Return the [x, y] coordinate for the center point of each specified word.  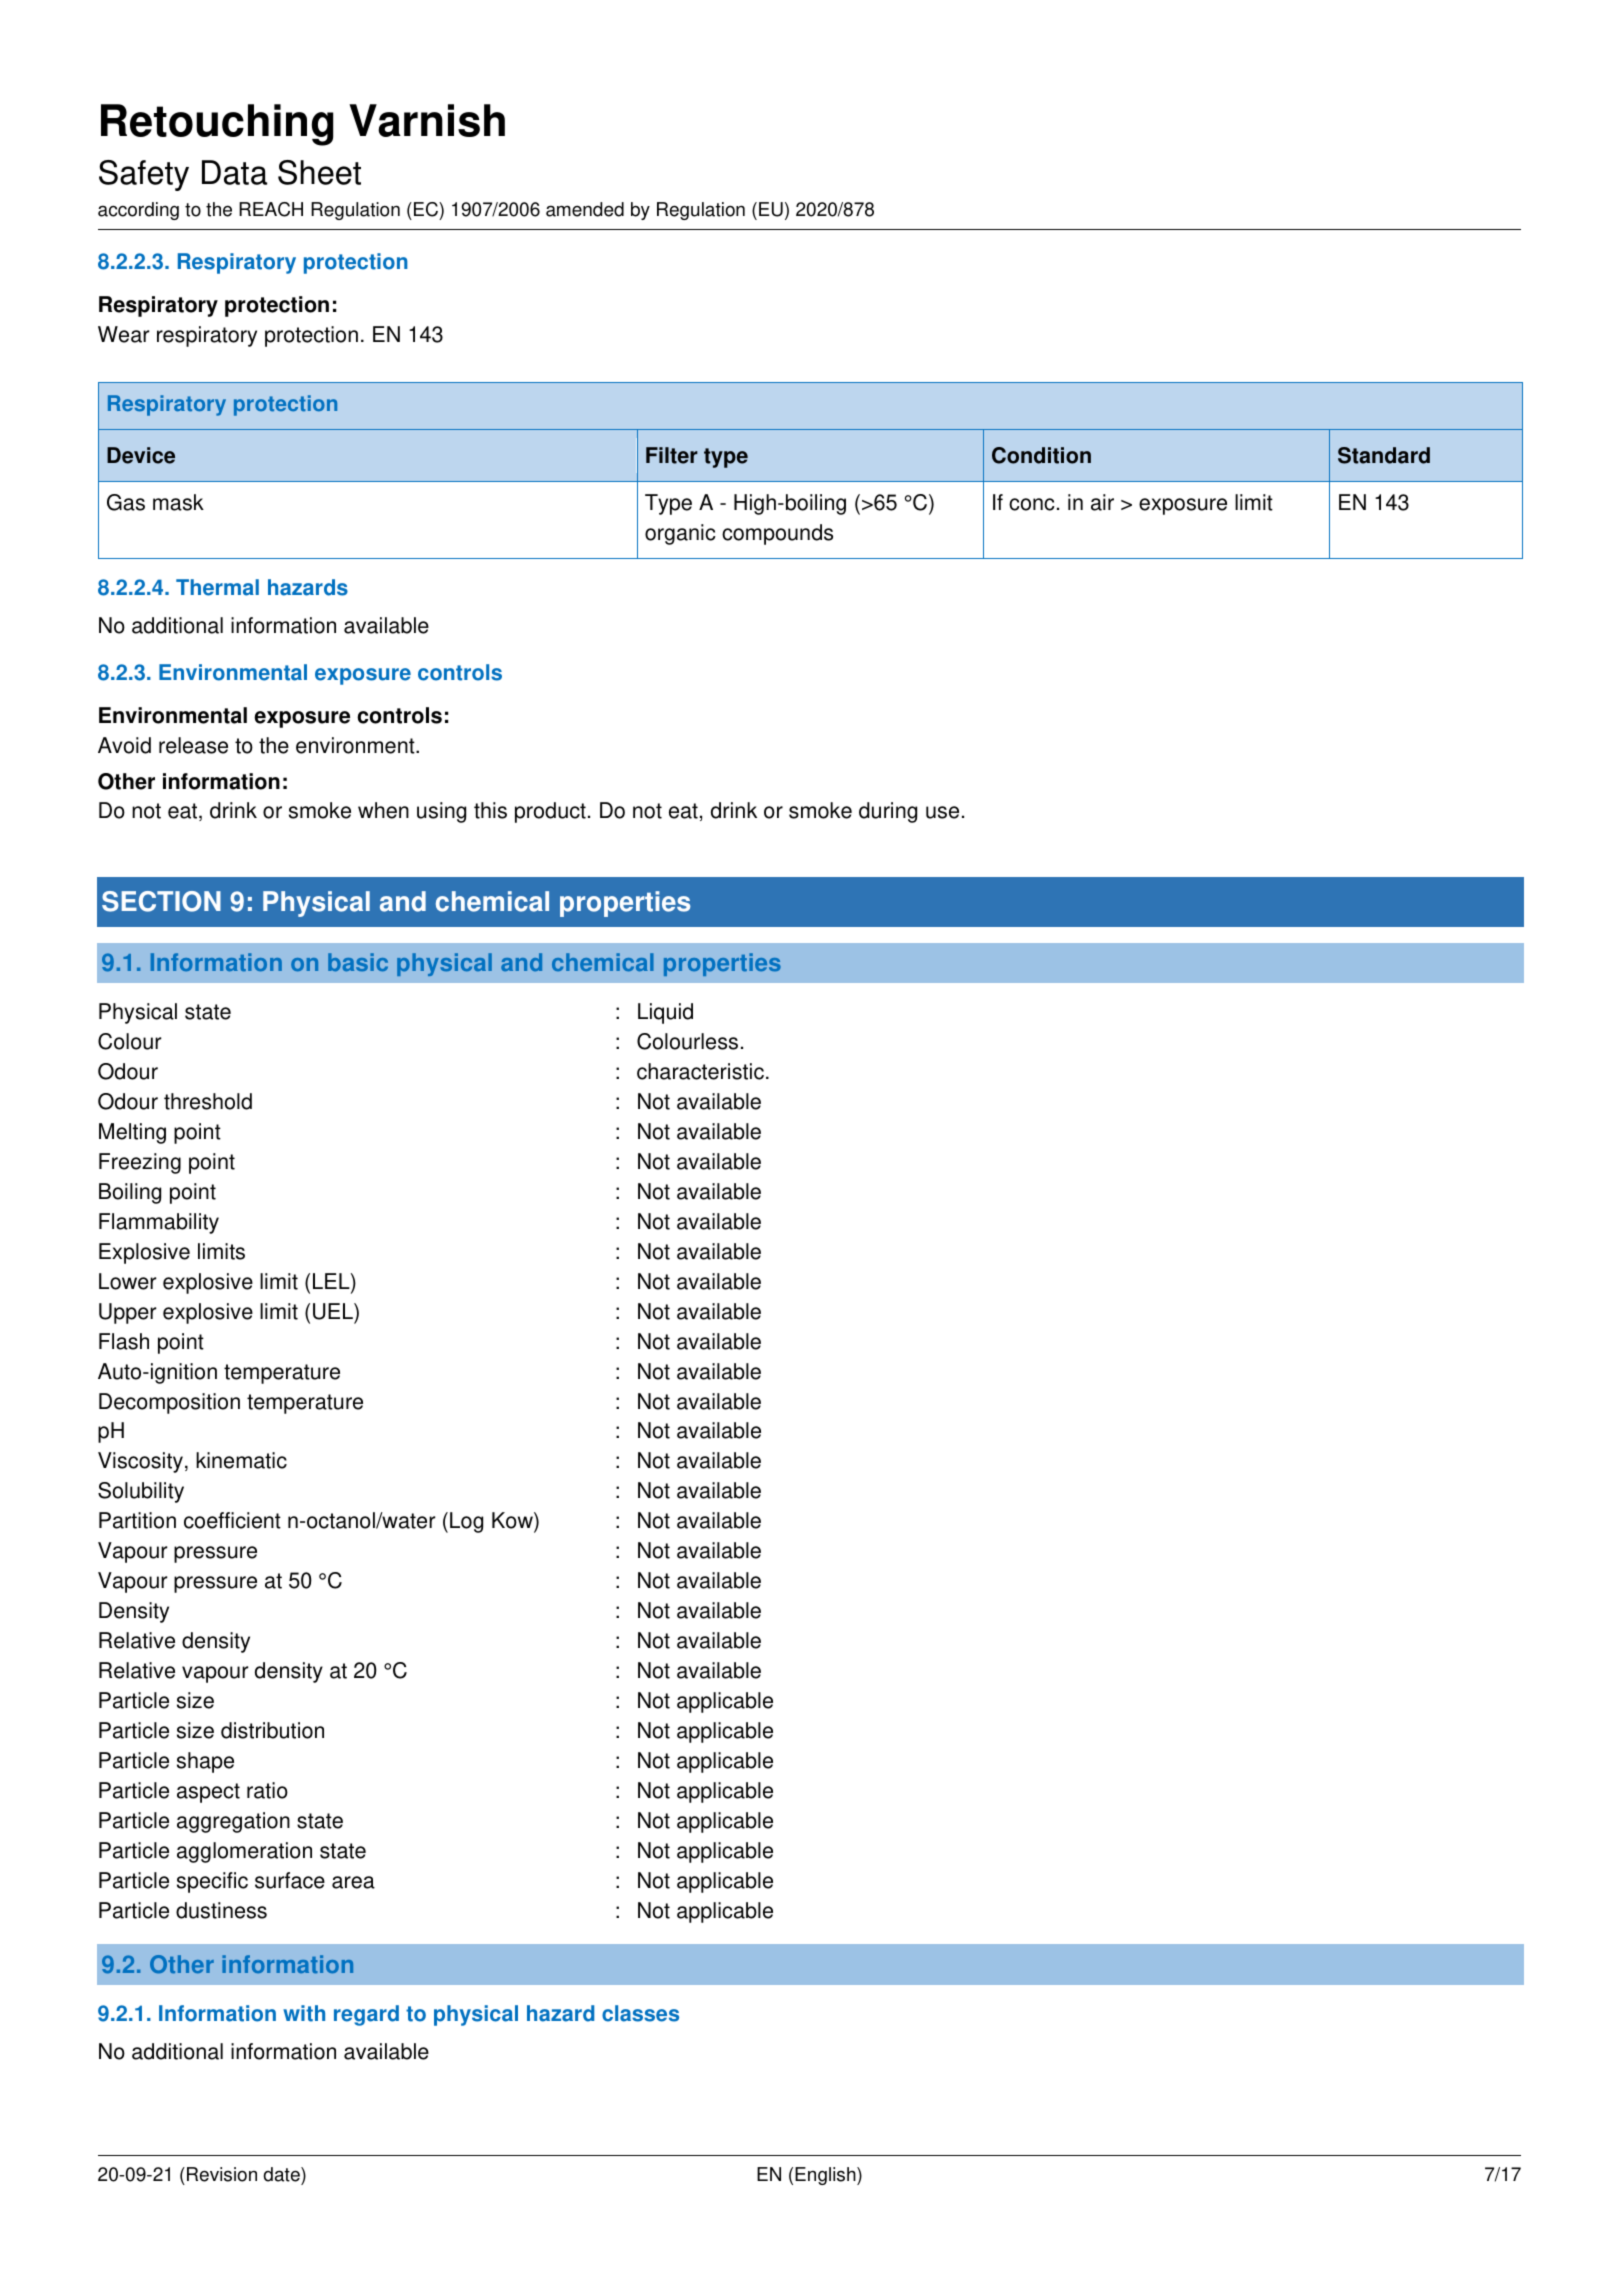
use [942, 812]
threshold [208, 1101]
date [283, 2176]
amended [585, 209]
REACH [271, 209]
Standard [1384, 455]
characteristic [700, 1071]
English [826, 2176]
